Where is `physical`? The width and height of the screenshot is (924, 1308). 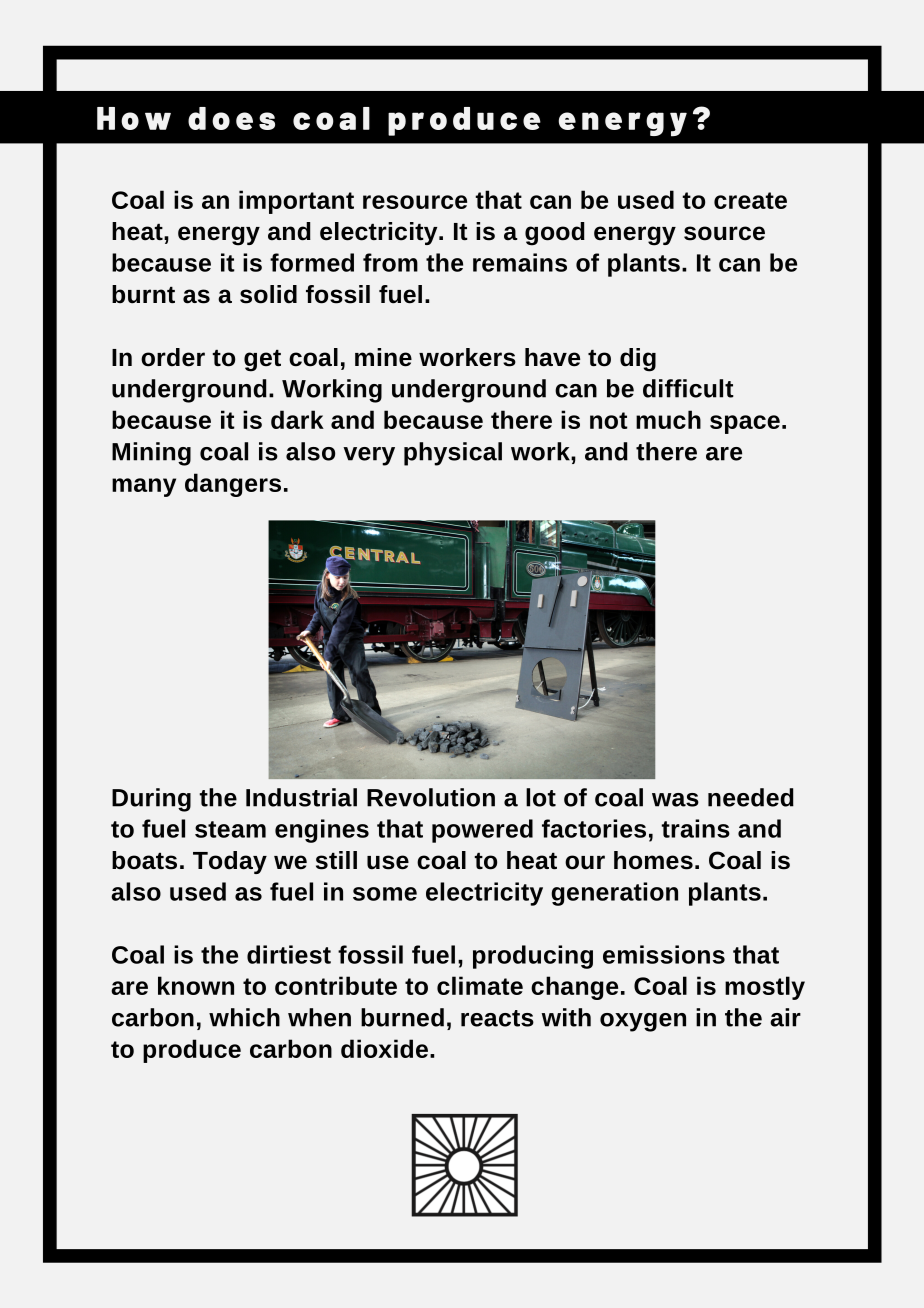
physical is located at coordinates (453, 454).
